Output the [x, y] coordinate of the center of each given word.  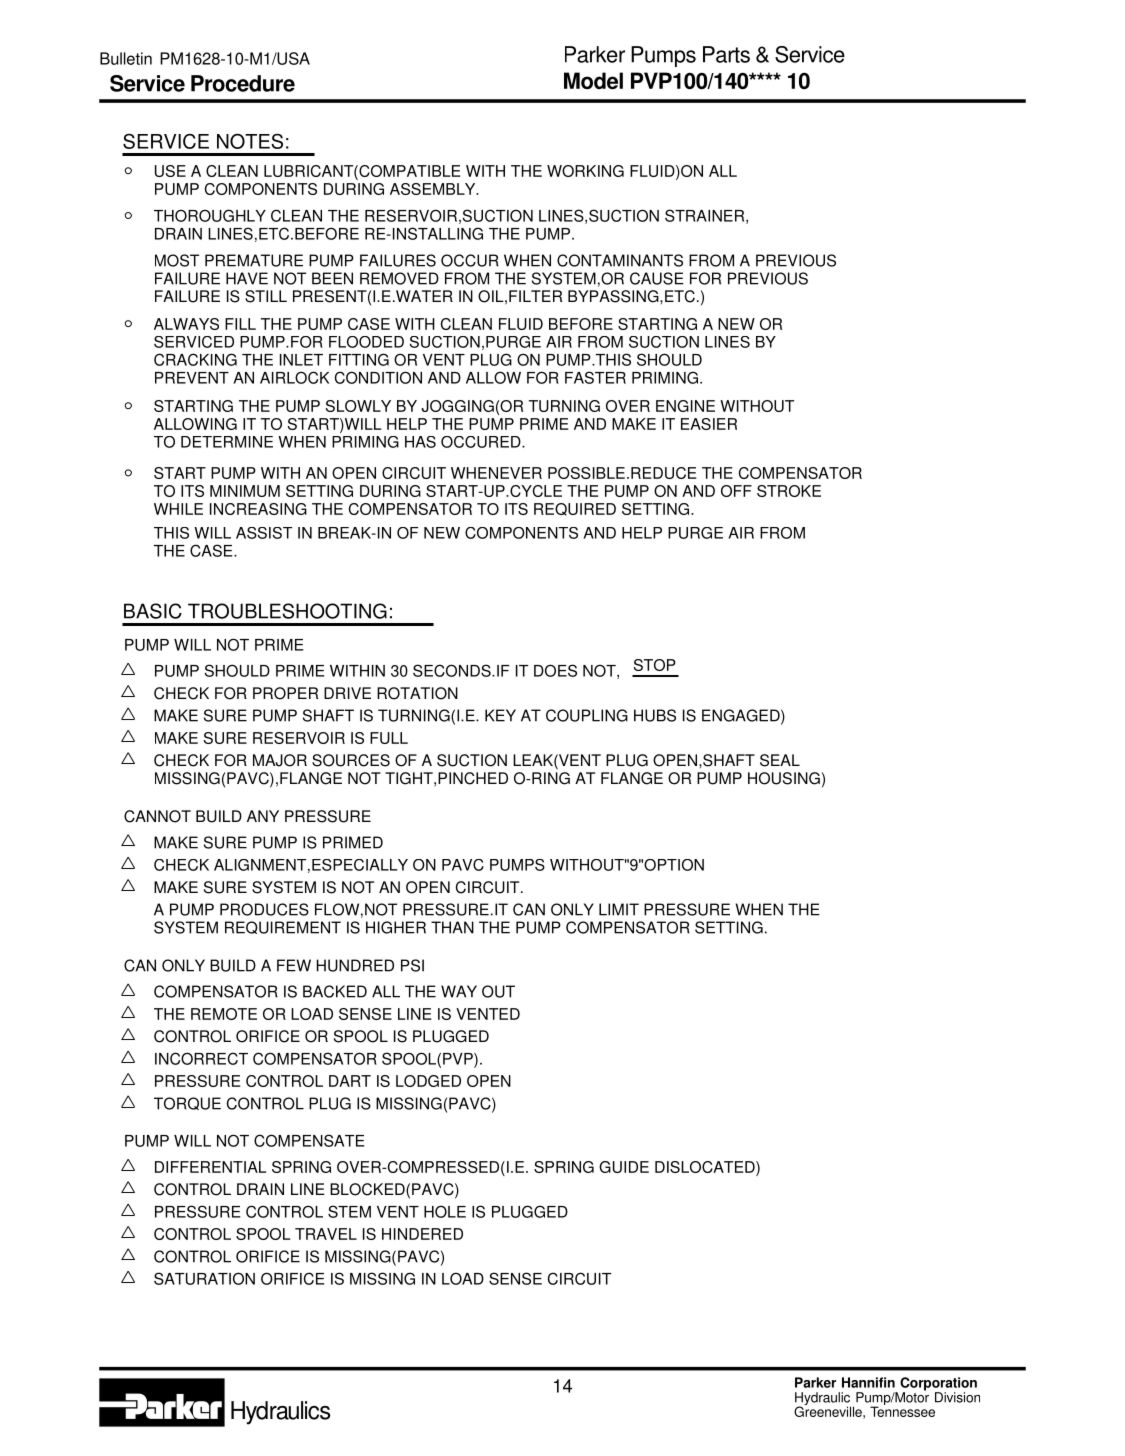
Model [593, 81]
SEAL [780, 760]
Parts [726, 54]
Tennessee [902, 1410]
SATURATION [204, 1278]
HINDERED [422, 1234]
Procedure [243, 83]
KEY [500, 715]
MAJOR [280, 760]
